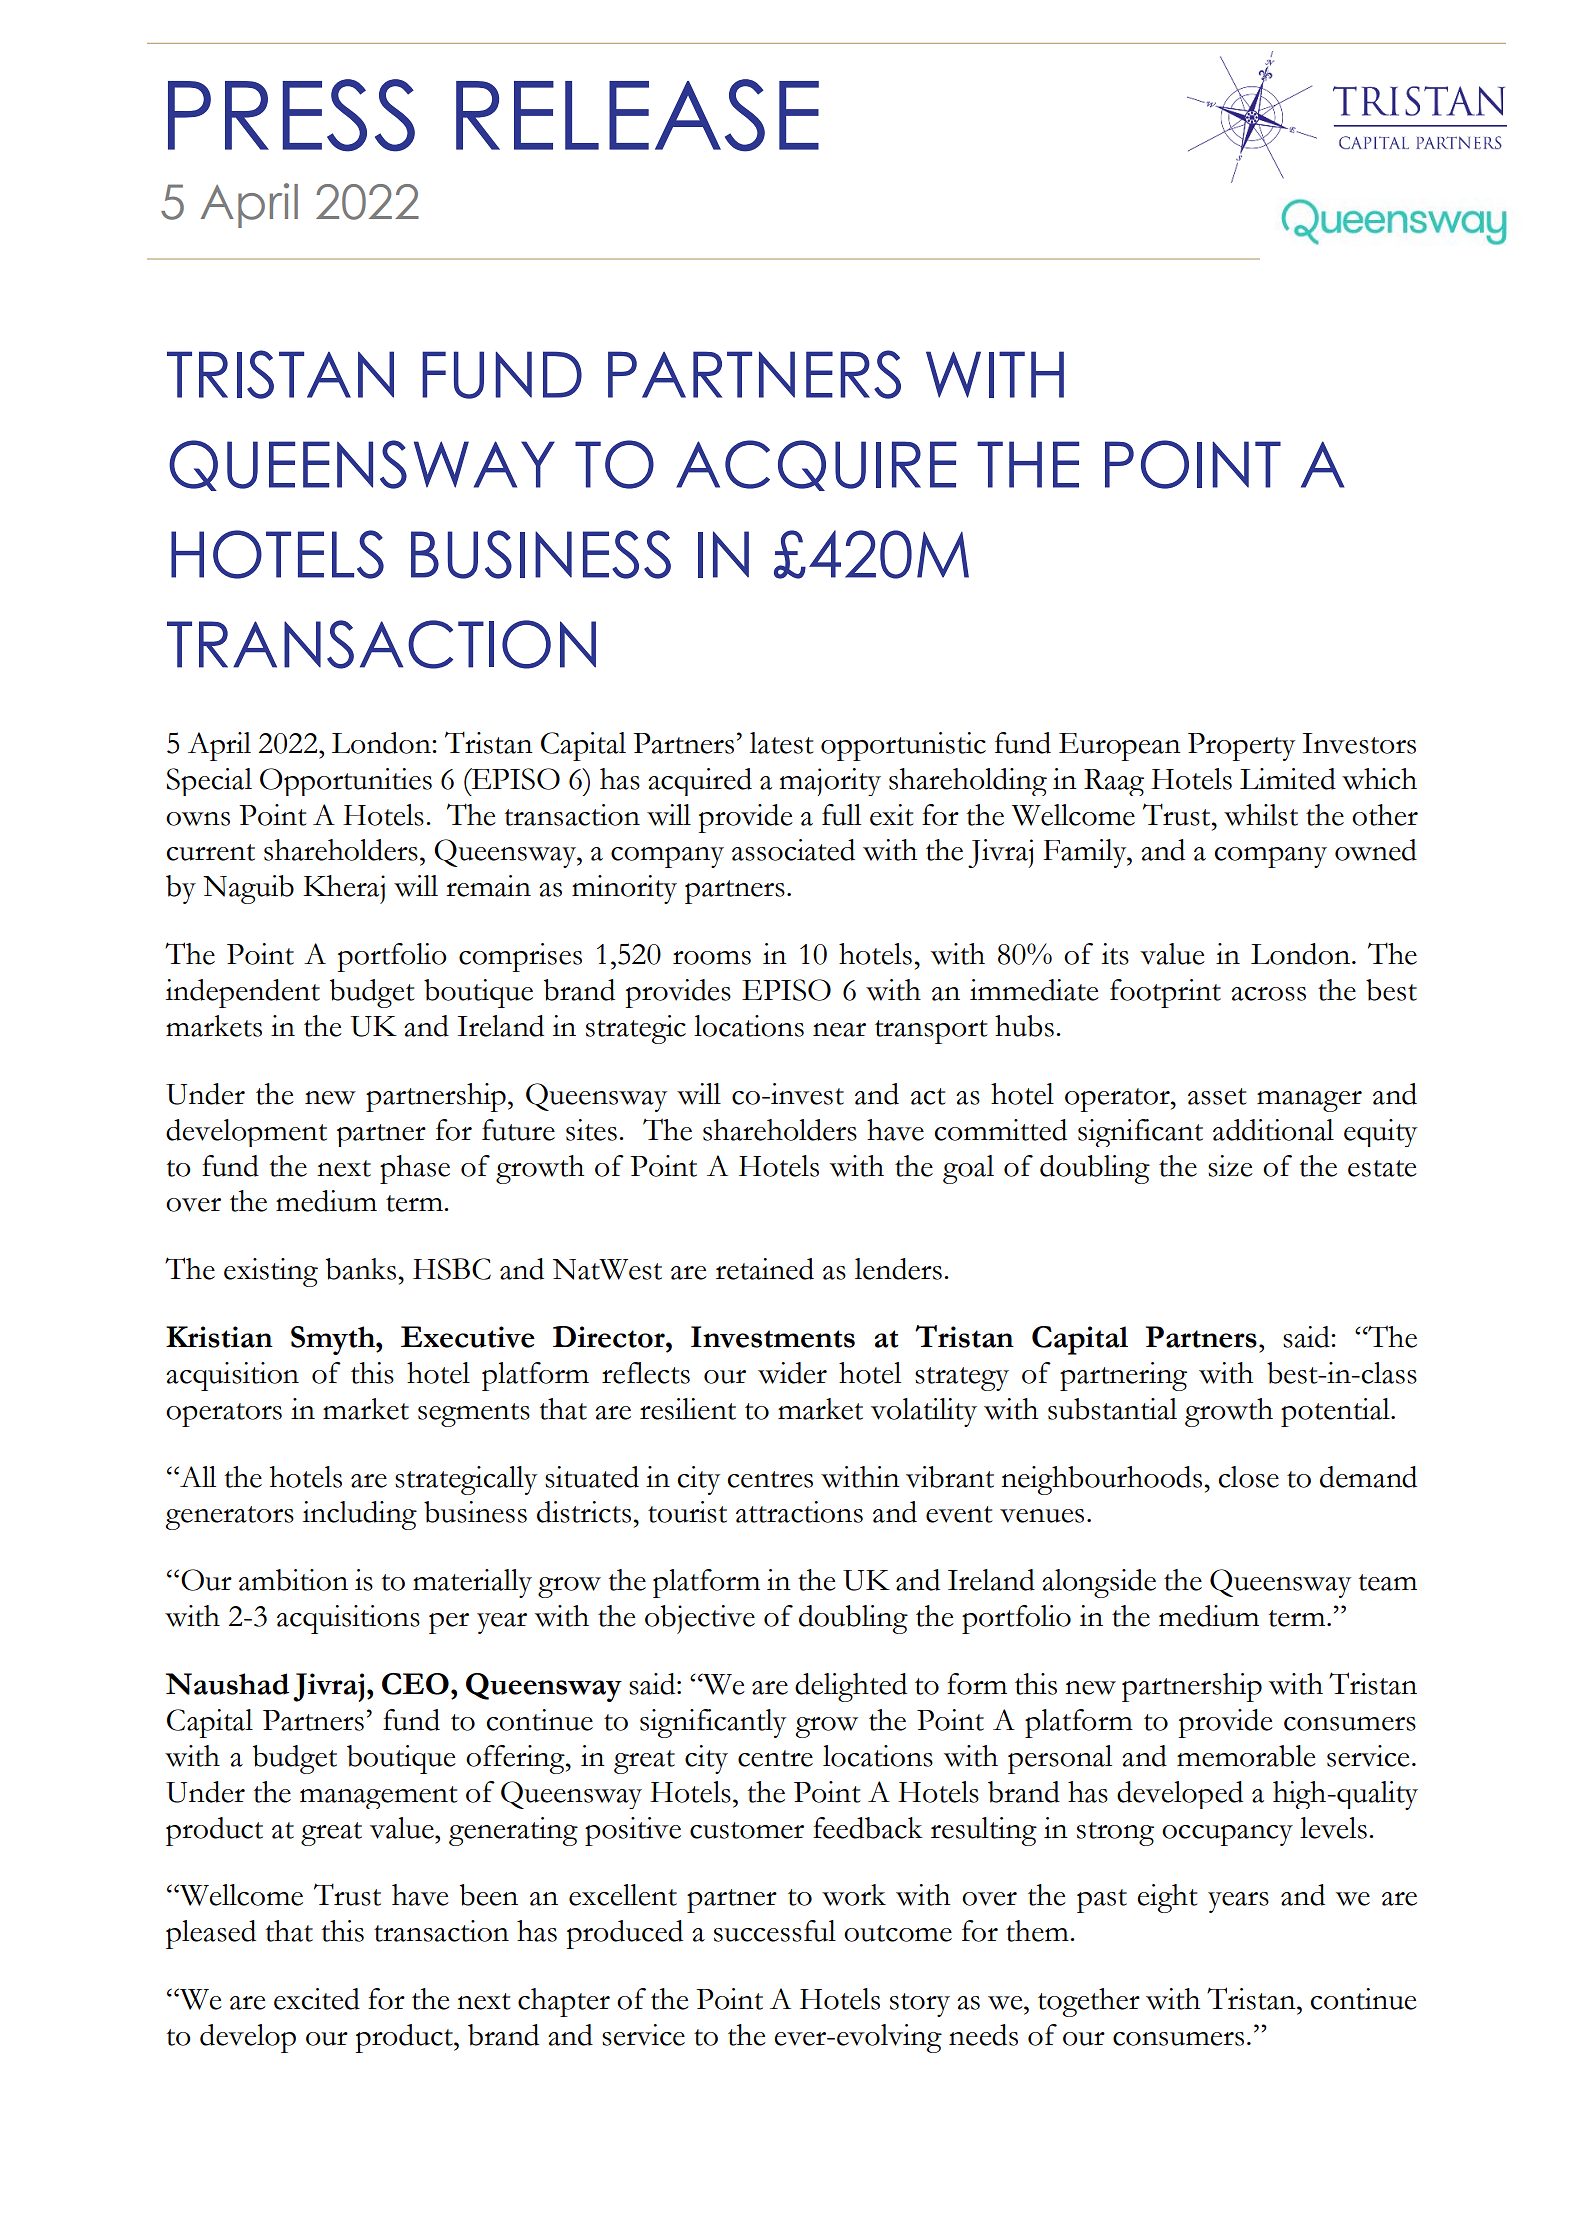 This document has height=2238, width=1583. Describe the element at coordinates (291, 115) in the document. I see `PRESS` at that location.
